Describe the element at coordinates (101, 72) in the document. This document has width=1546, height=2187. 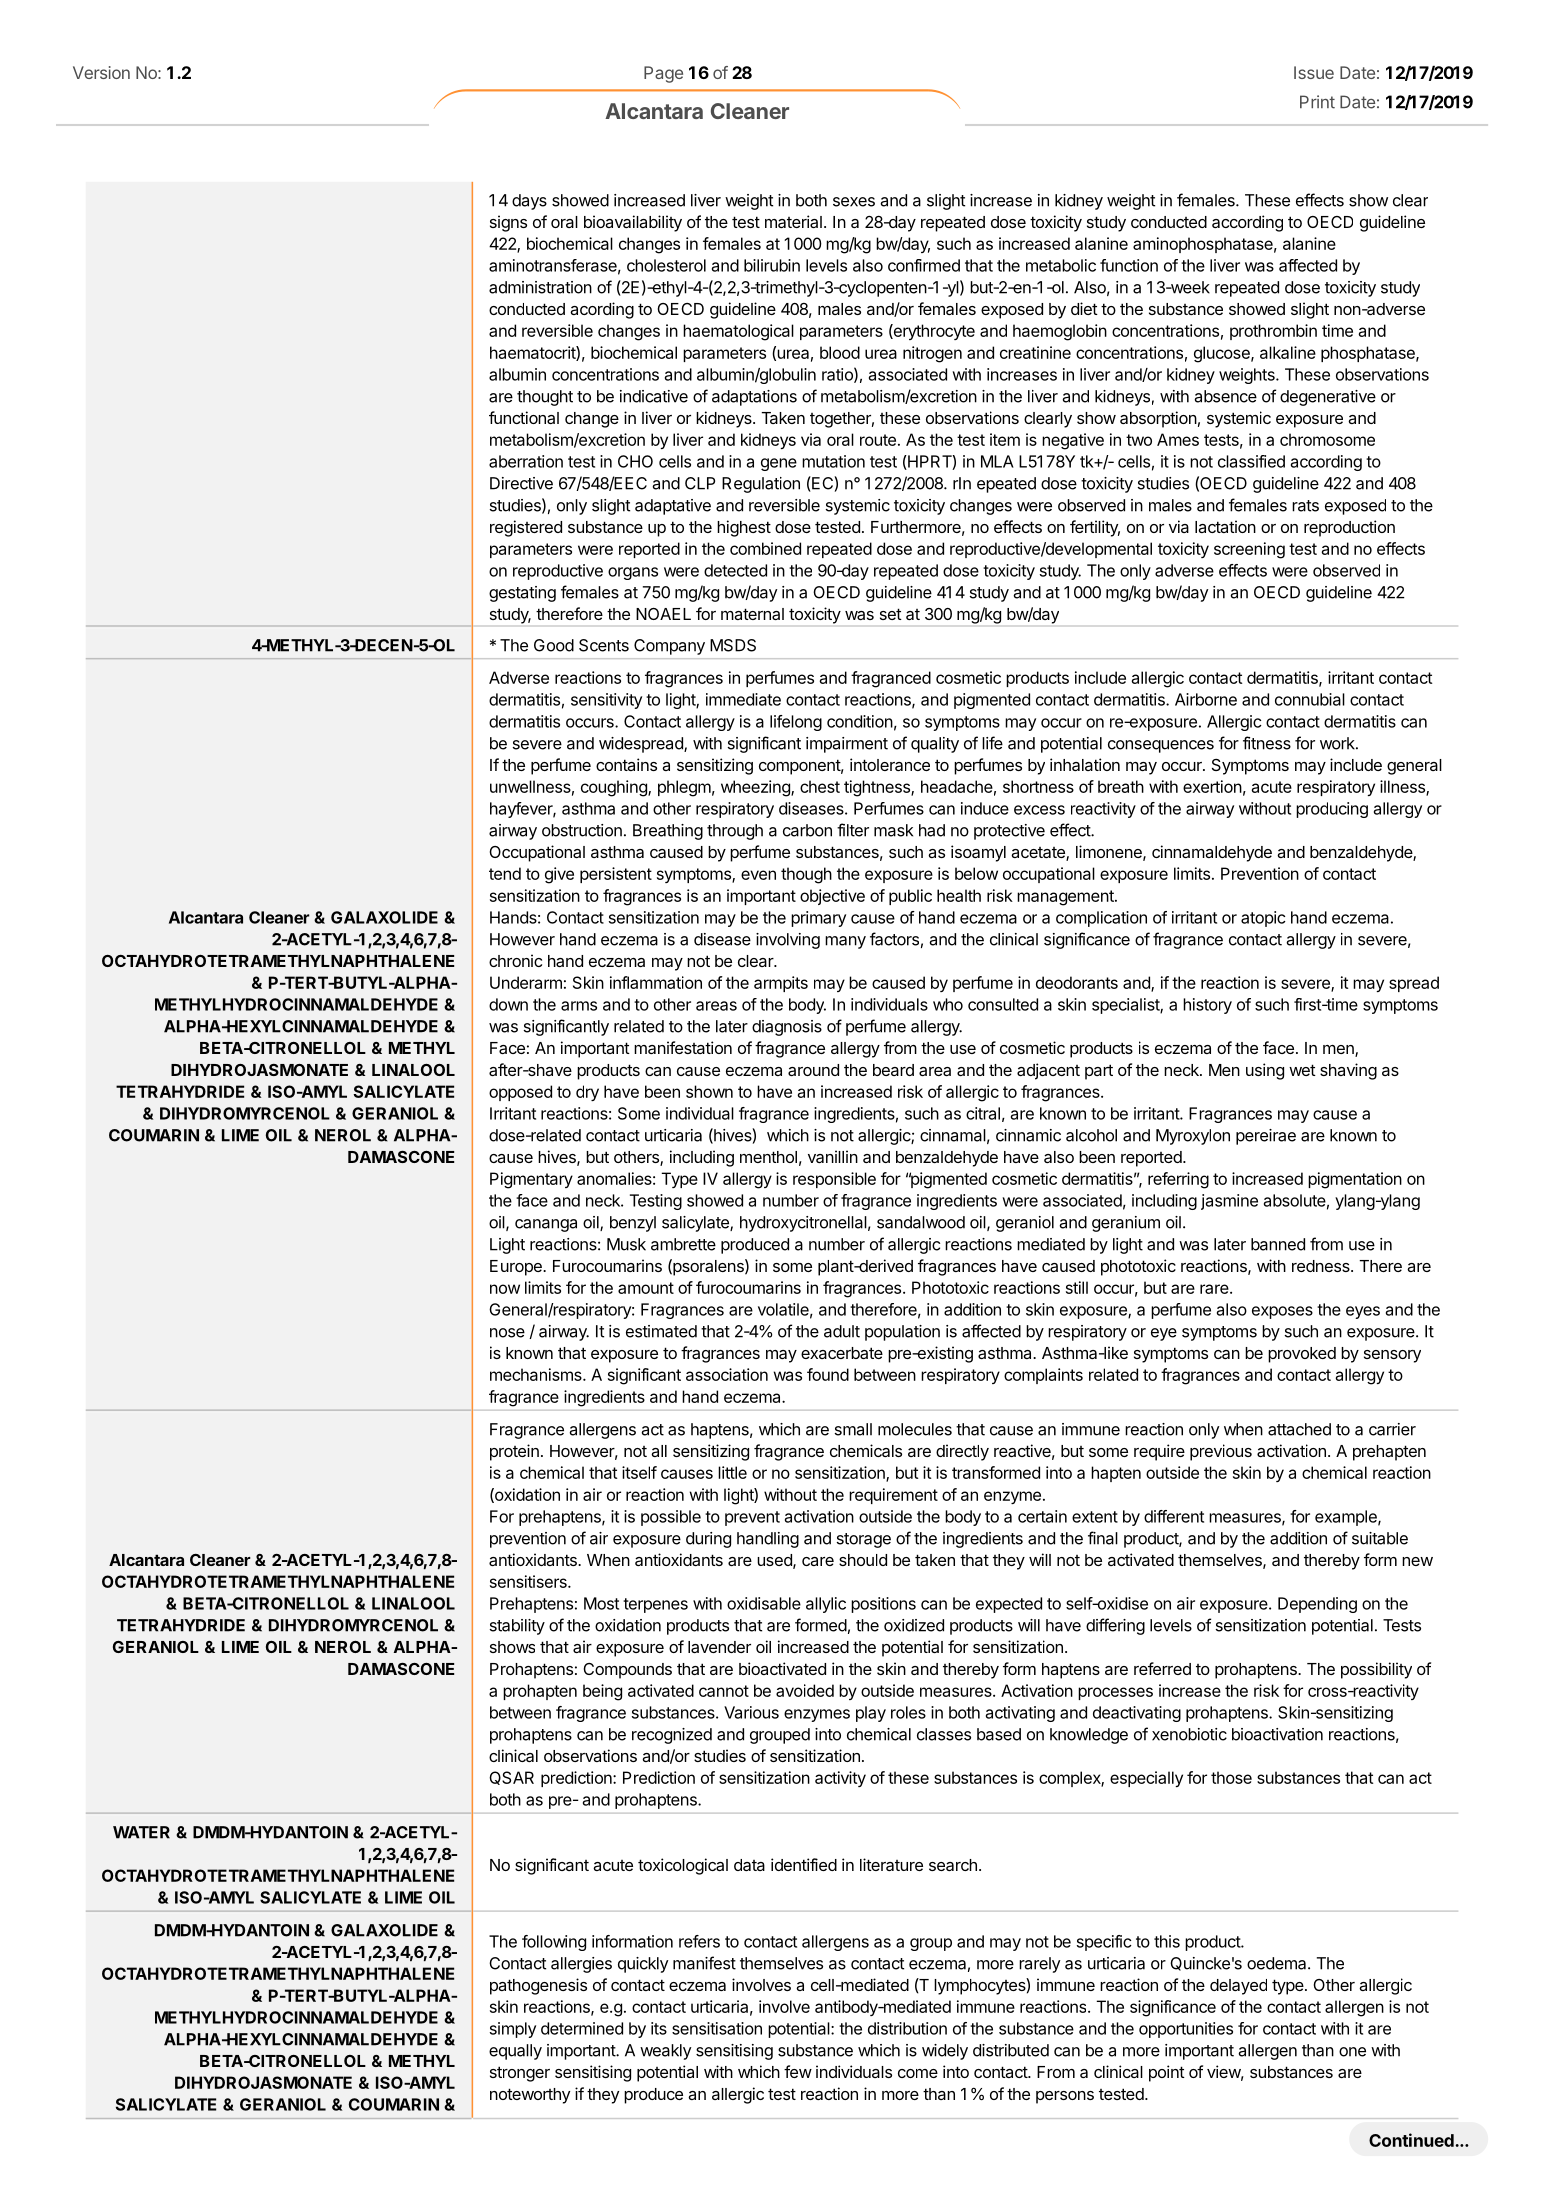
I see `Version` at that location.
